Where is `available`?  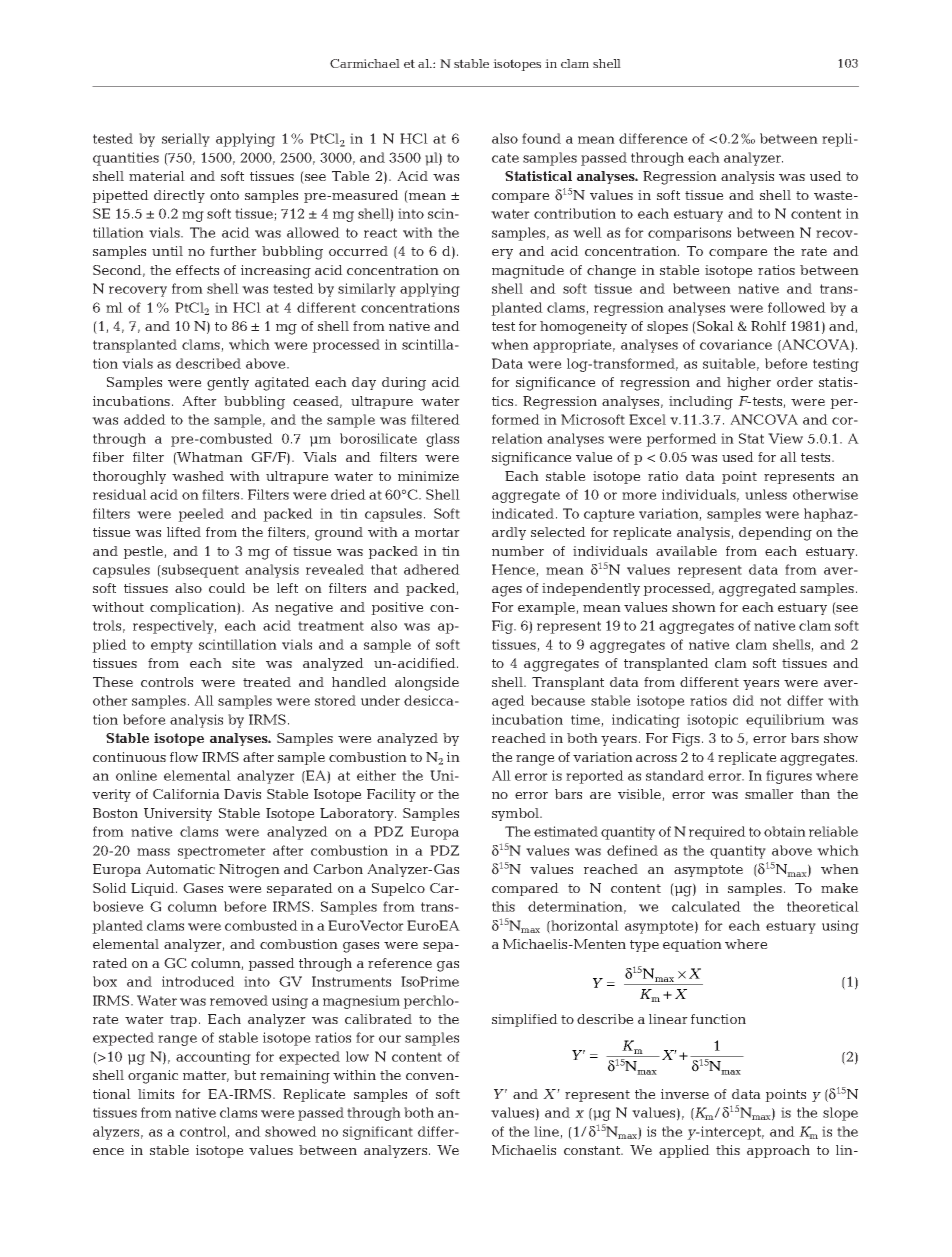
available is located at coordinates (686, 551).
